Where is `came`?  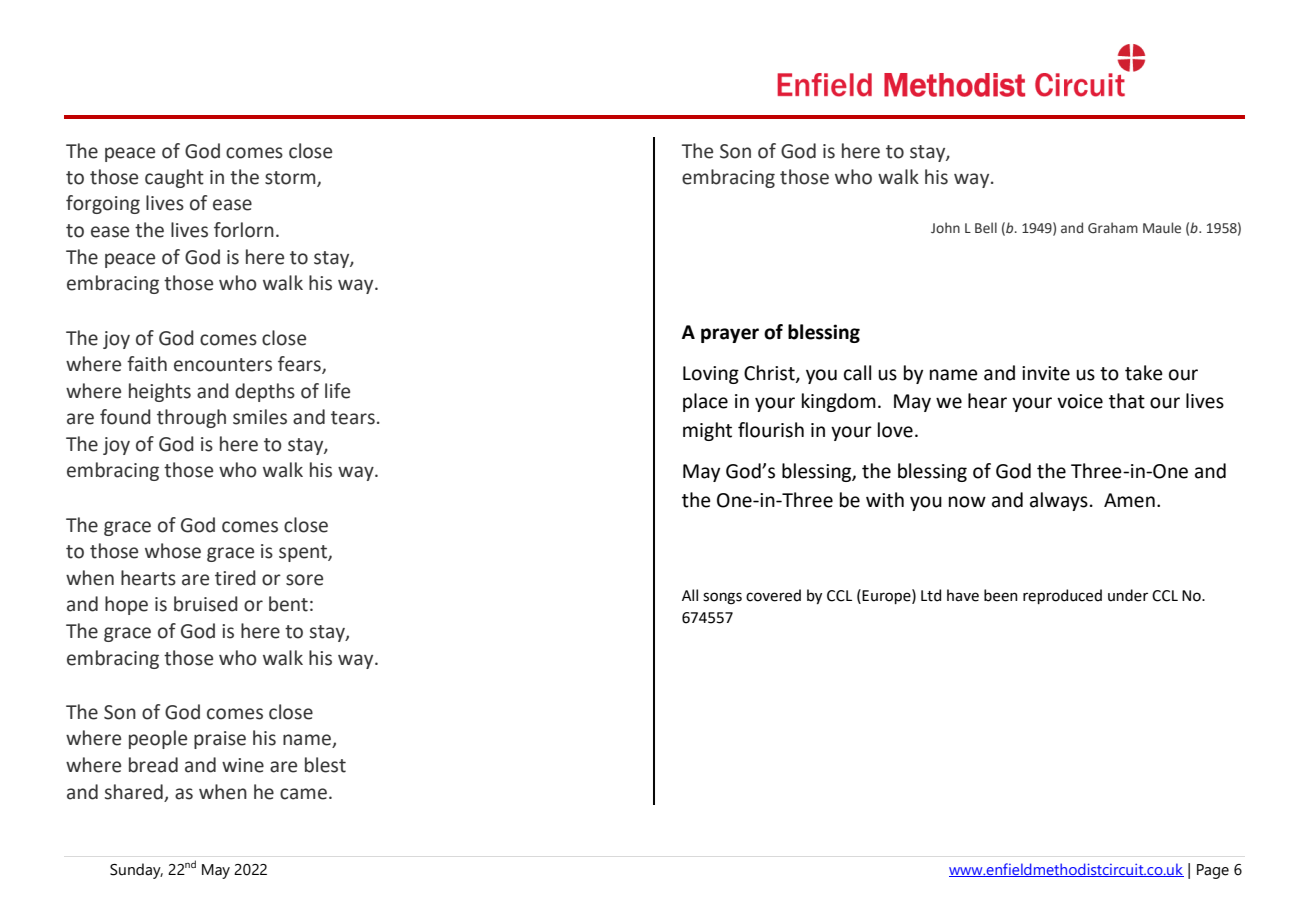
came is located at coordinates (303, 794).
